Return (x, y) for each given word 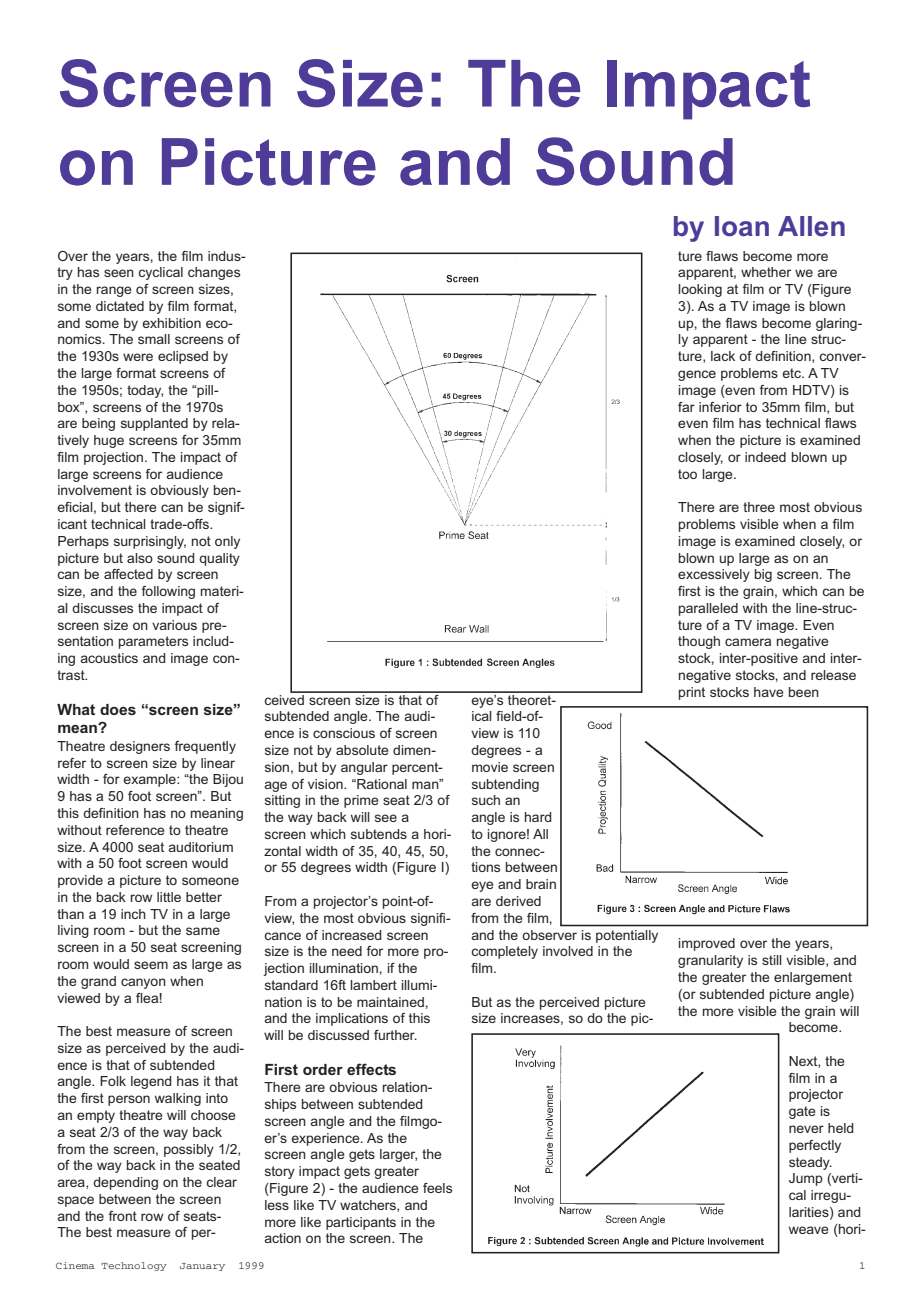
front (123, 1216)
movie (490, 767)
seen (119, 273)
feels (437, 1188)
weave (809, 1230)
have (769, 692)
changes (214, 273)
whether (766, 272)
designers (140, 747)
